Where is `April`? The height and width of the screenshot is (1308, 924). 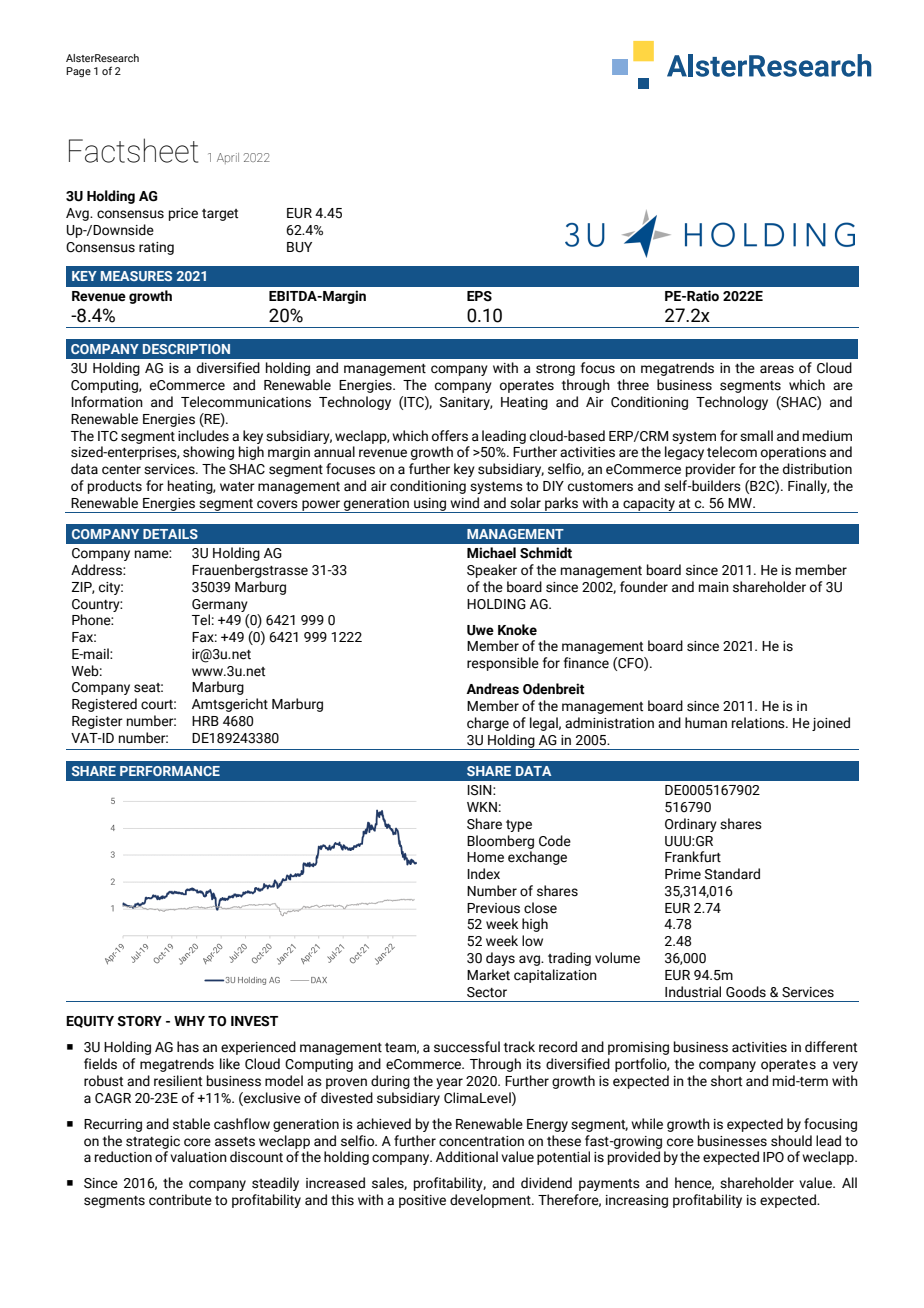
April is located at coordinates (228, 158).
